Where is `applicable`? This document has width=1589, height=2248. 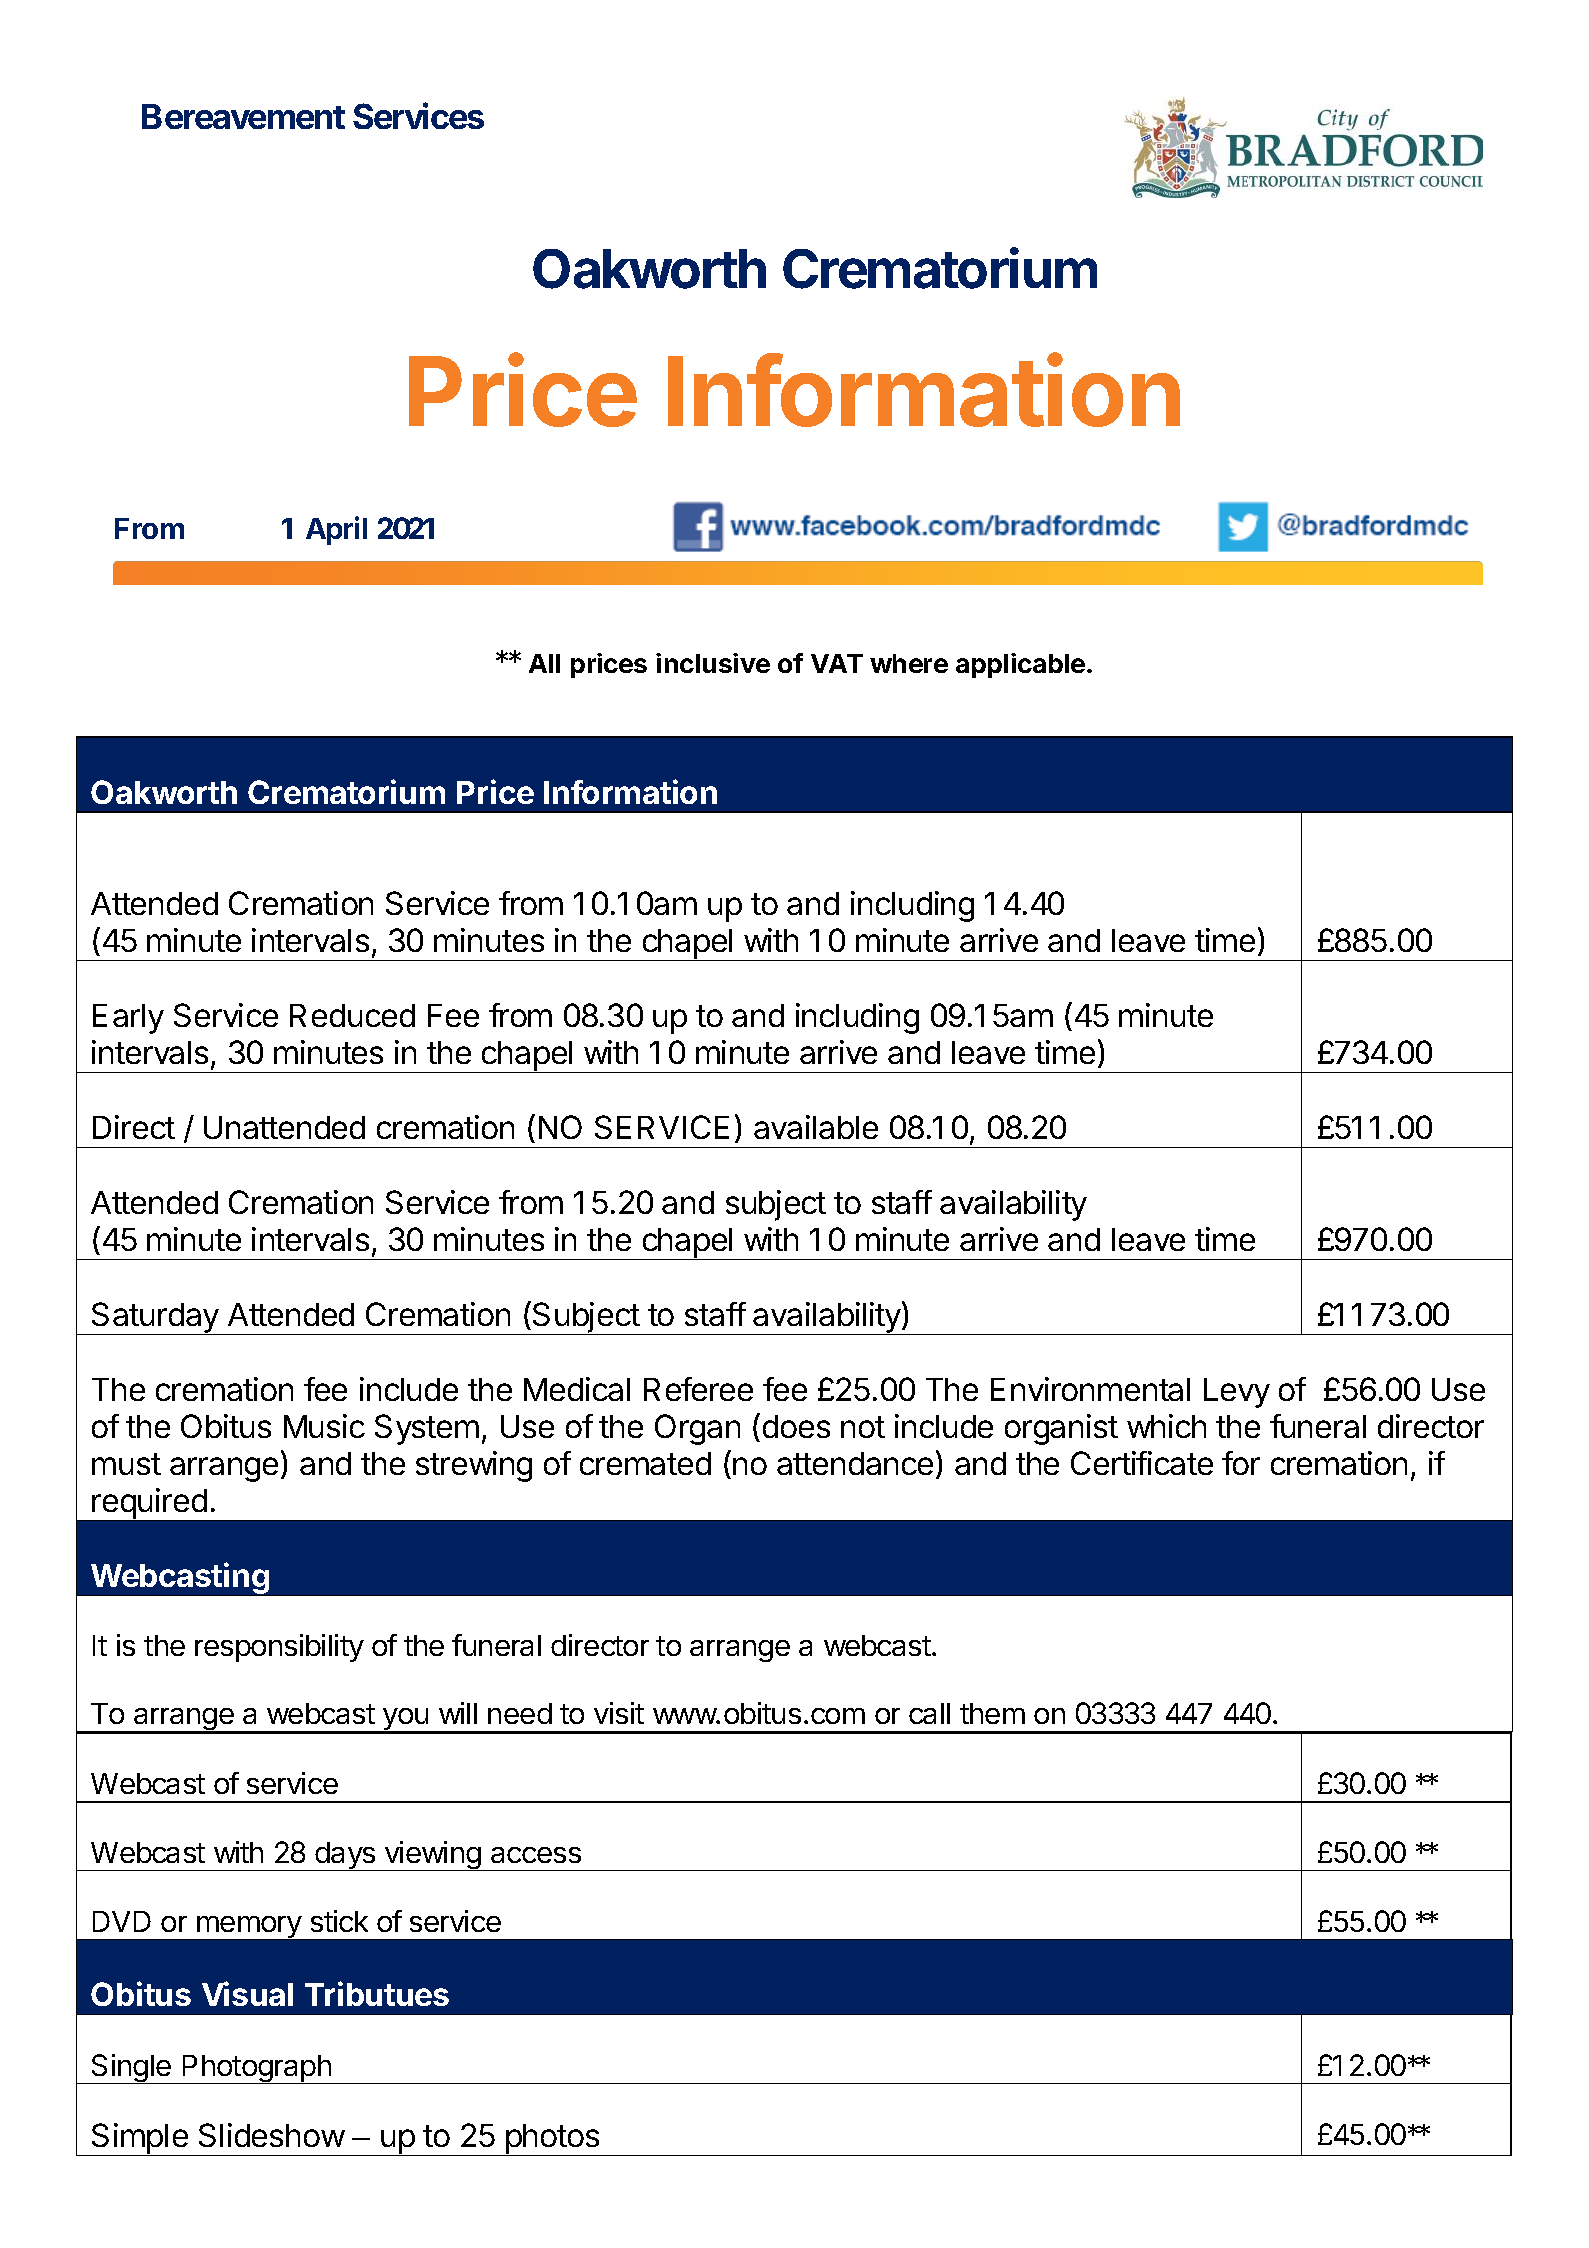
applicable is located at coordinates (1020, 665).
